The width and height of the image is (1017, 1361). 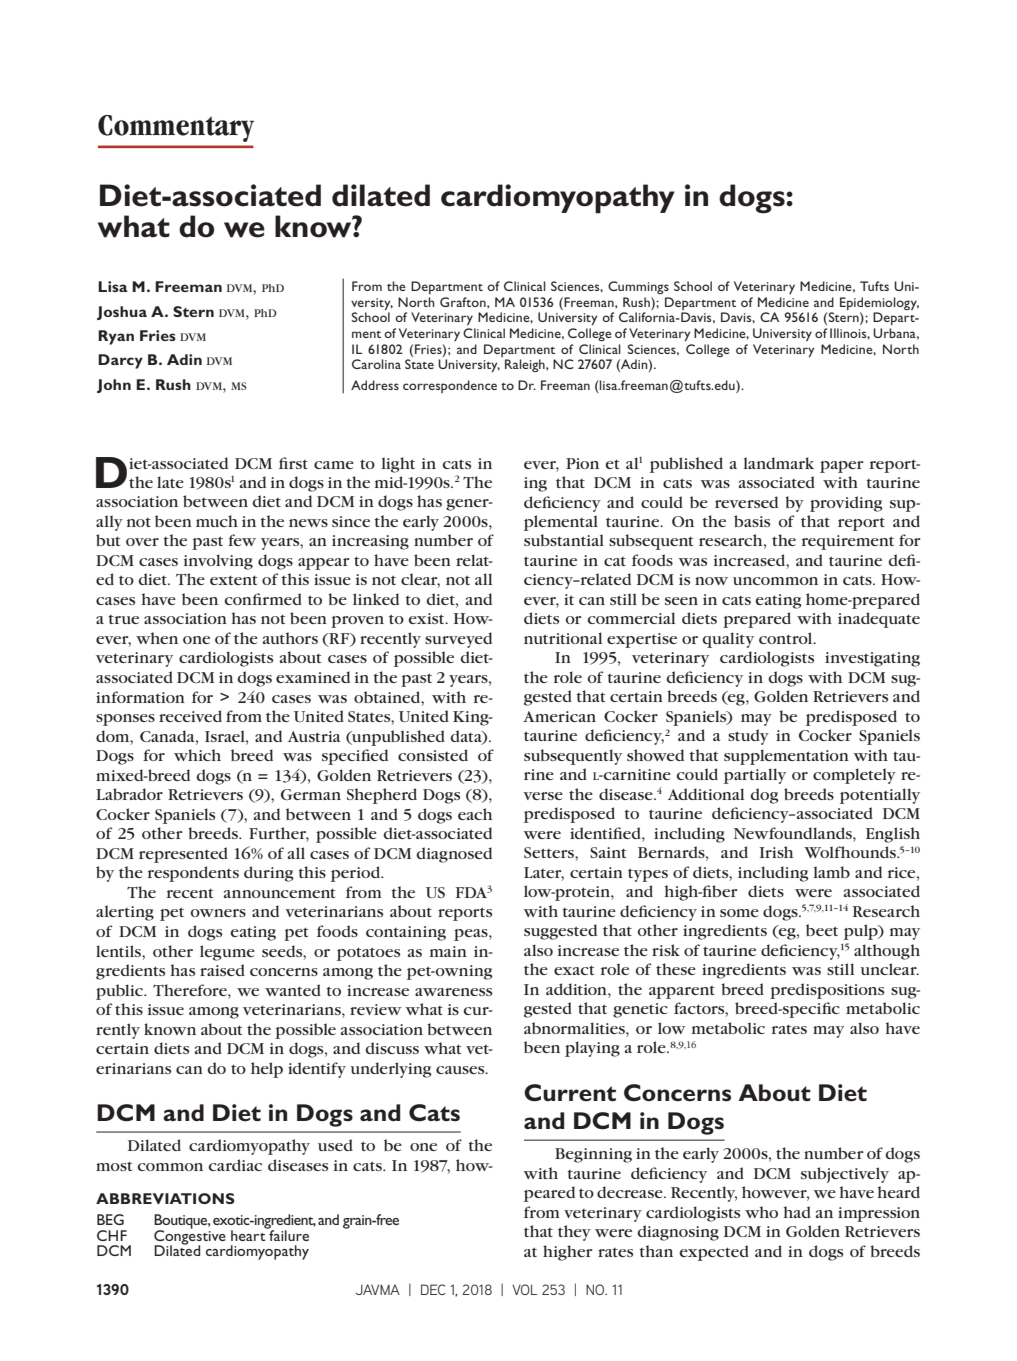 I want to click on Cummings, so click(x=638, y=287).
